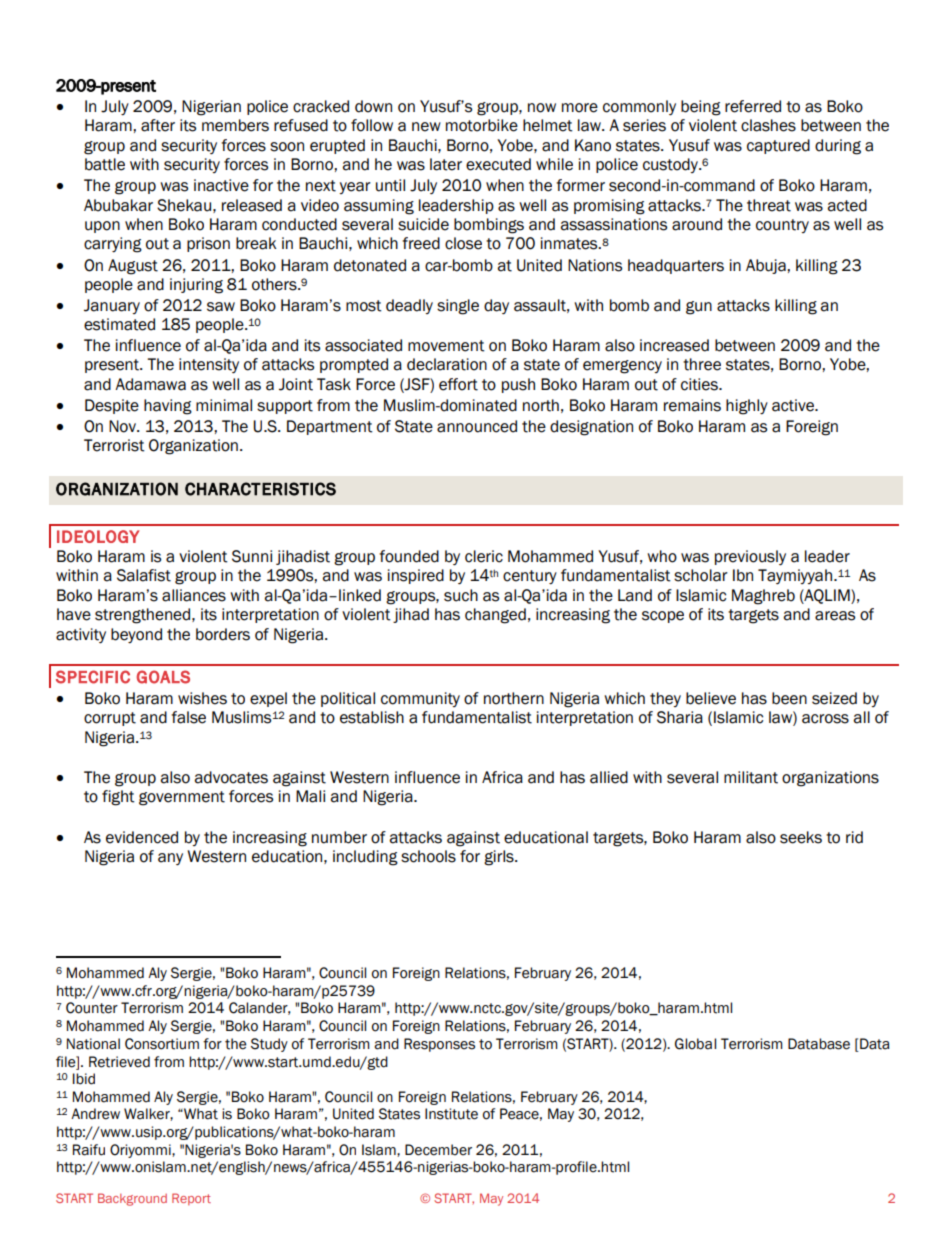 This screenshot has height=1233, width=952. Describe the element at coordinates (158, 125) in the screenshot. I see `after` at that location.
